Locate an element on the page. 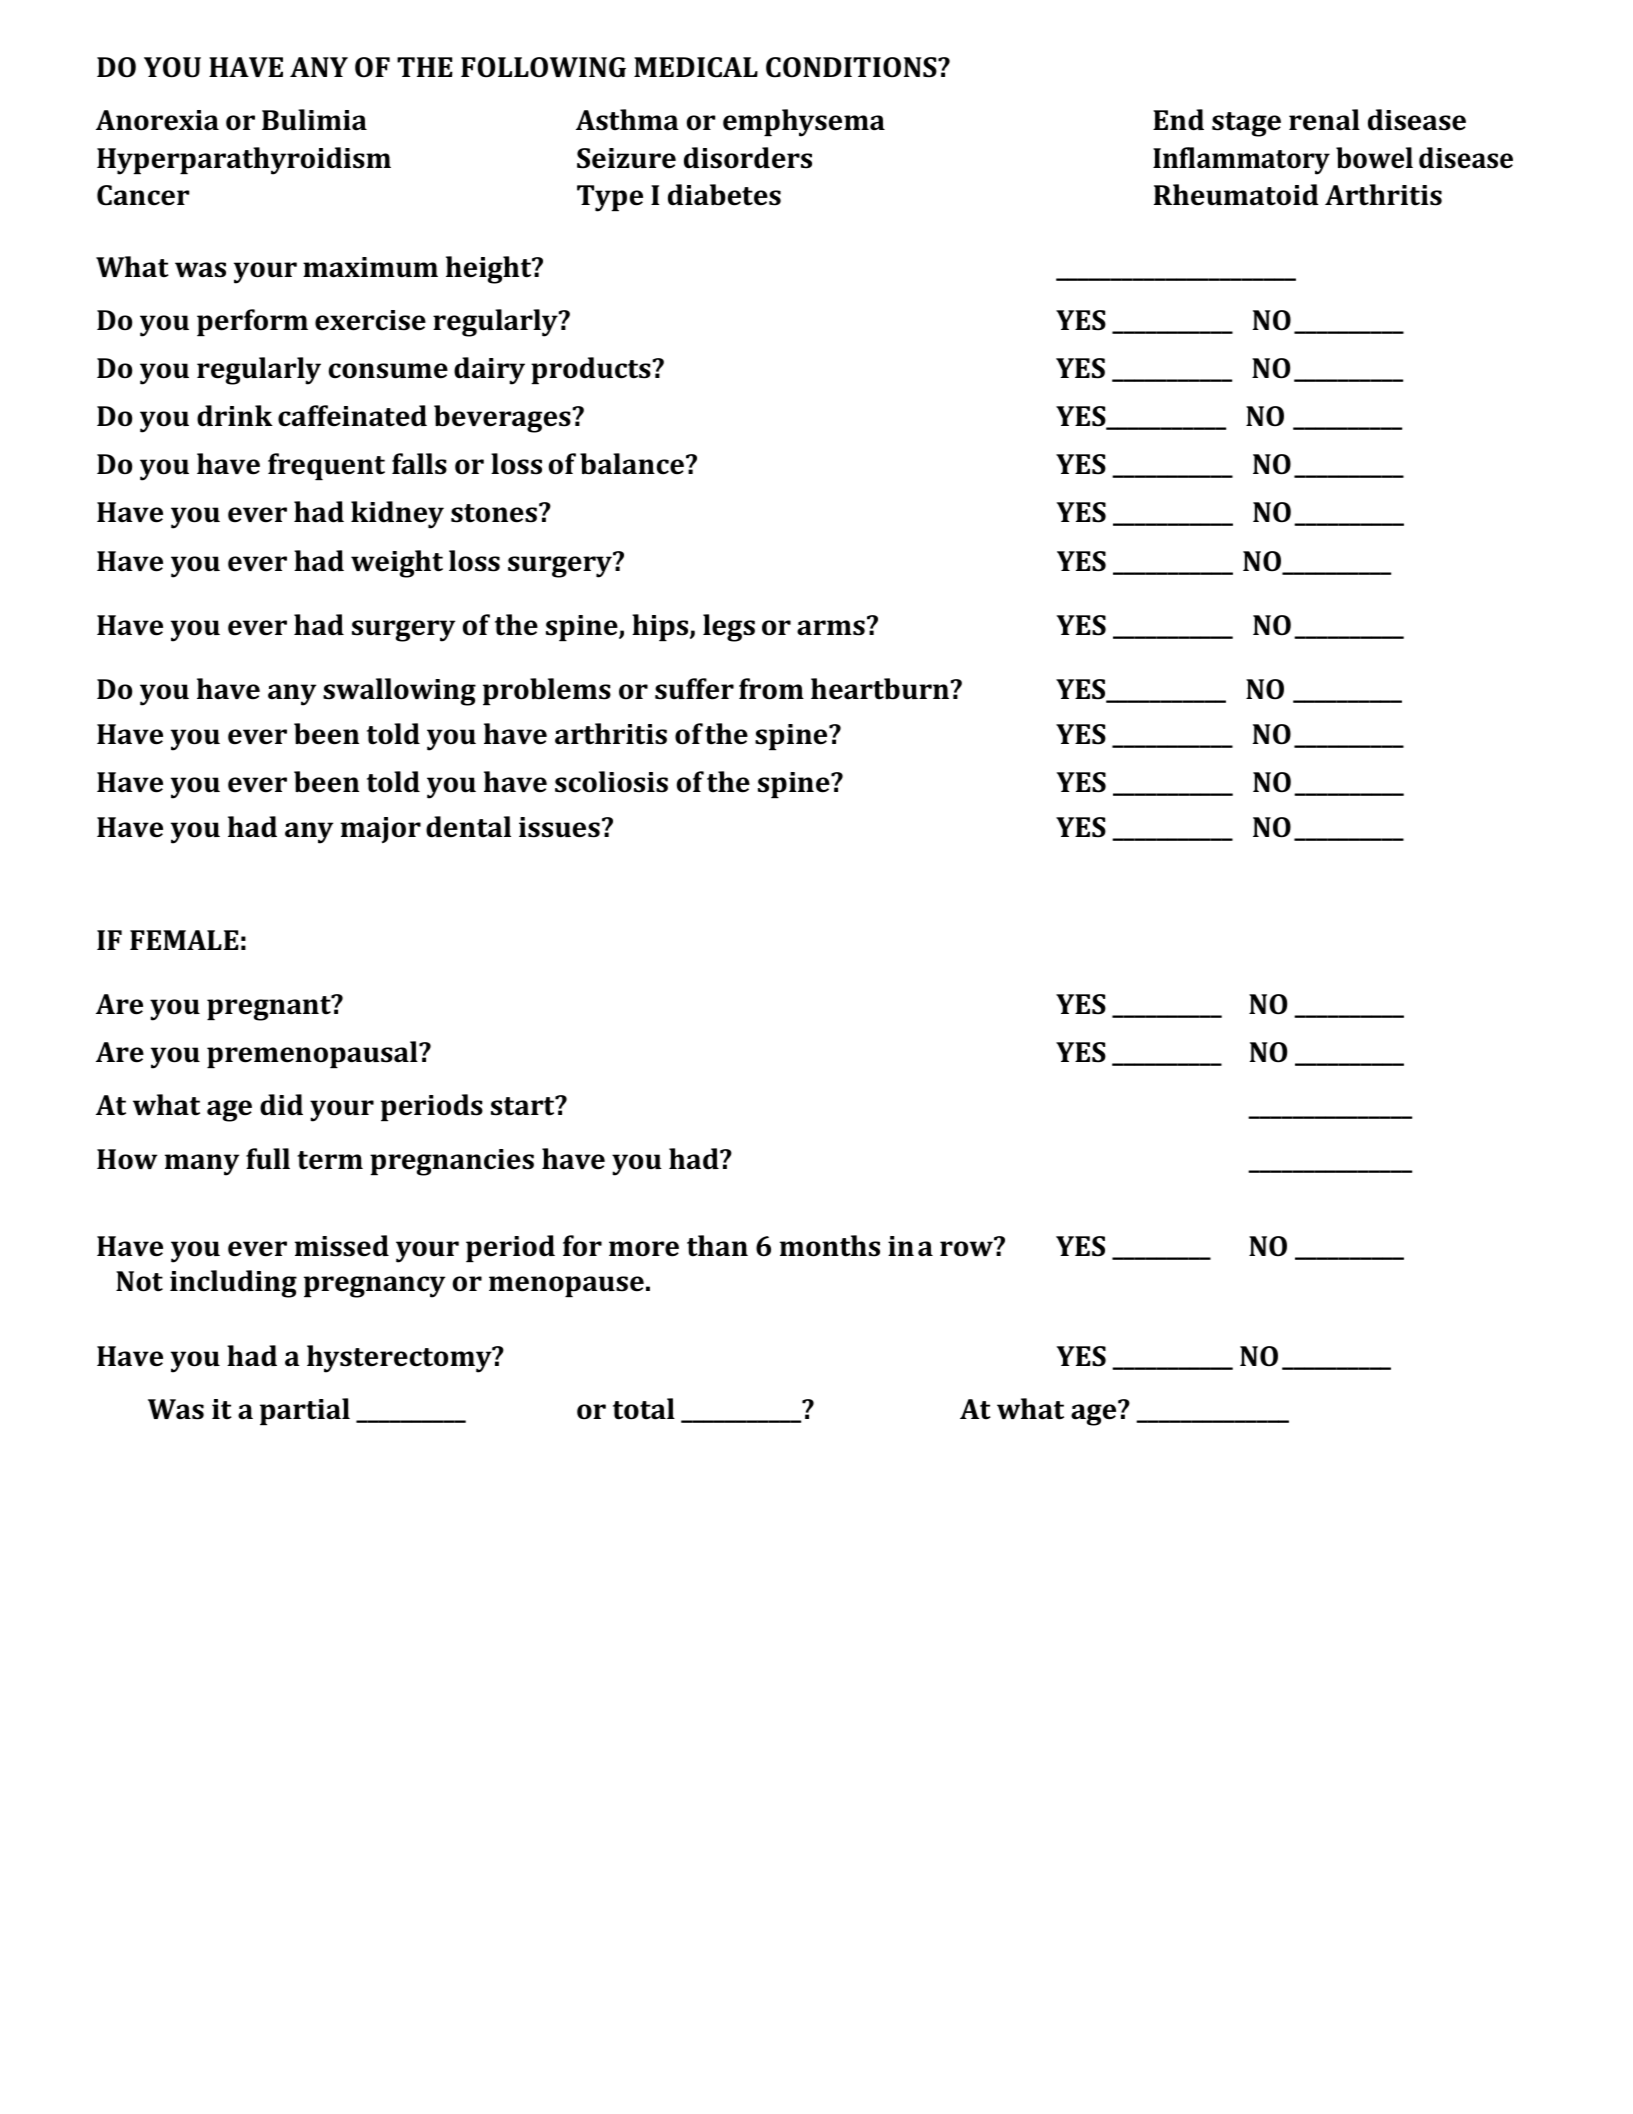 The height and width of the image is (2114, 1633). stage is located at coordinates (1246, 124).
